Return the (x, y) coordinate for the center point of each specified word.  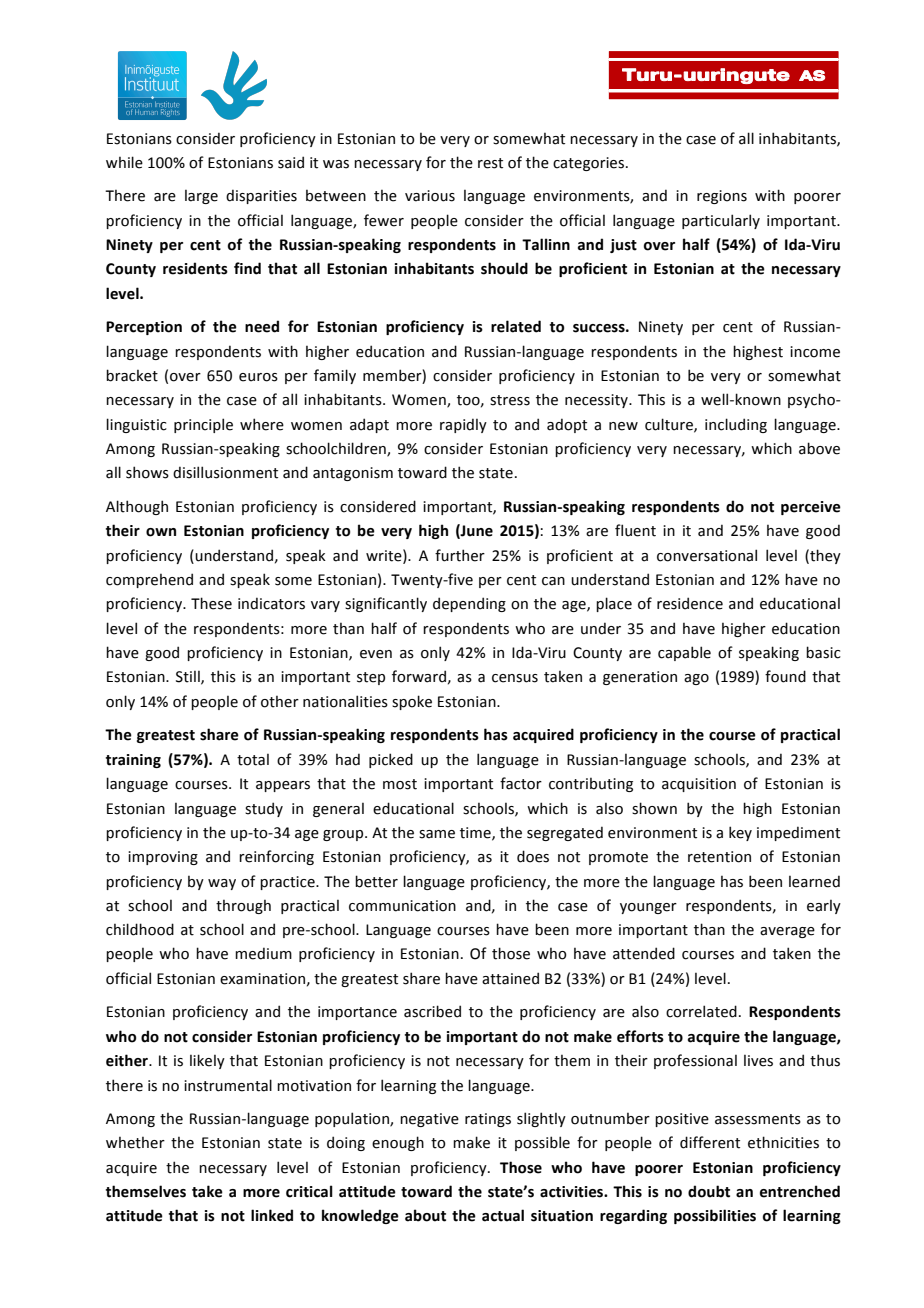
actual (503, 1215)
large (201, 197)
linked (272, 1215)
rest (490, 163)
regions (722, 197)
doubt (709, 1191)
